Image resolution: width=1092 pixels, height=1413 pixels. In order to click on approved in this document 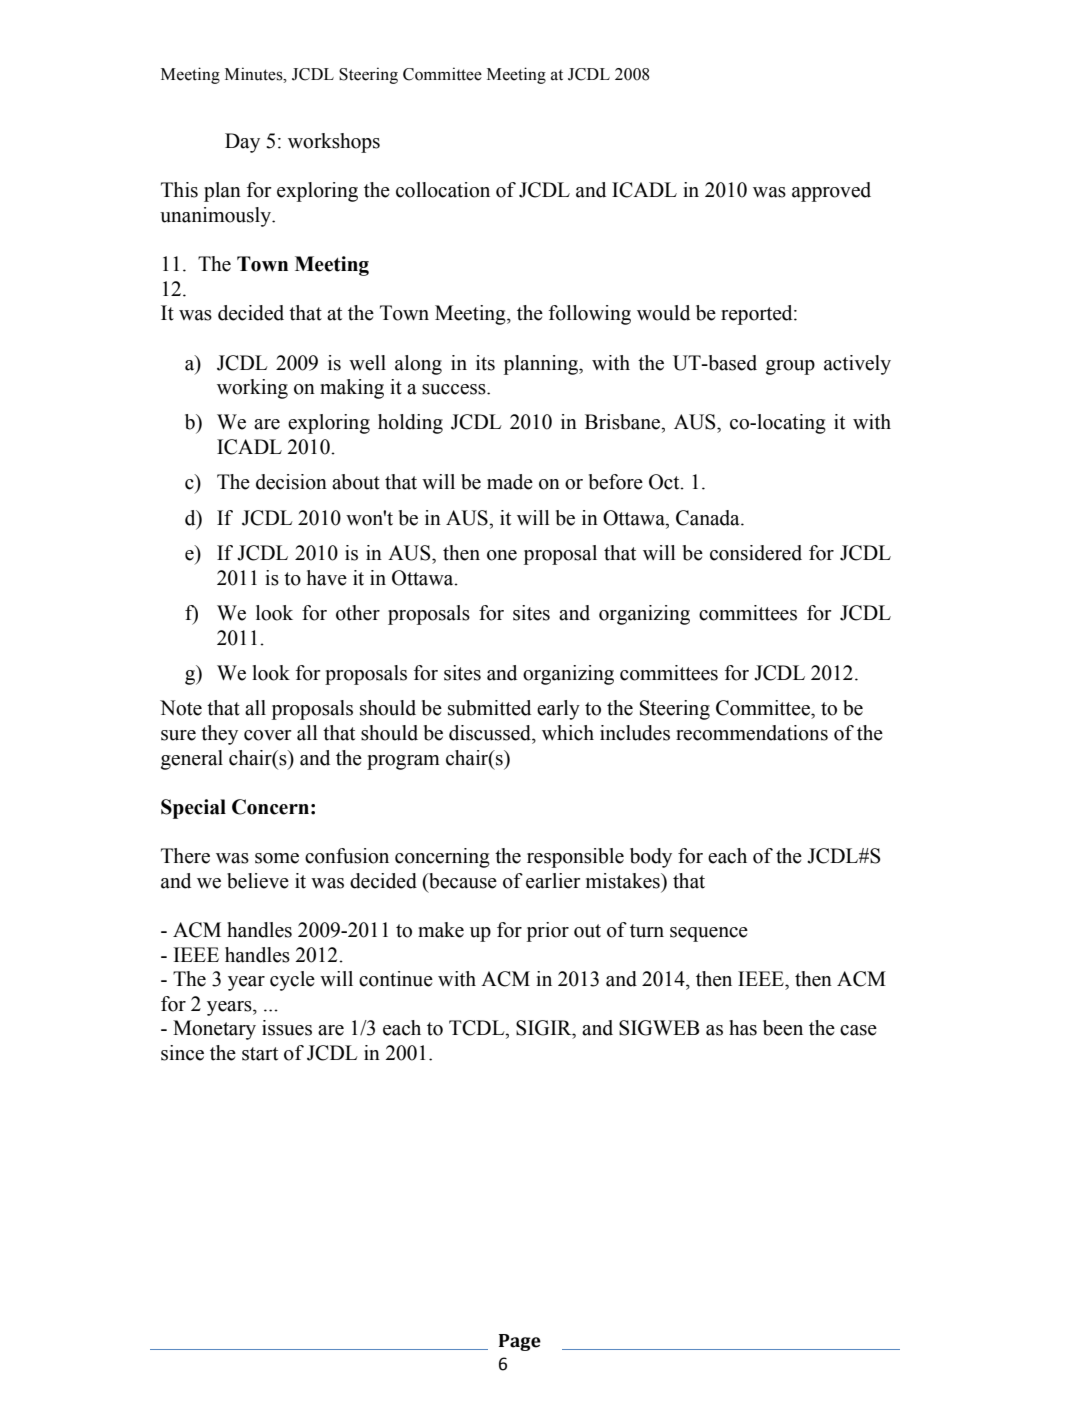, I will do `click(831, 192)`.
